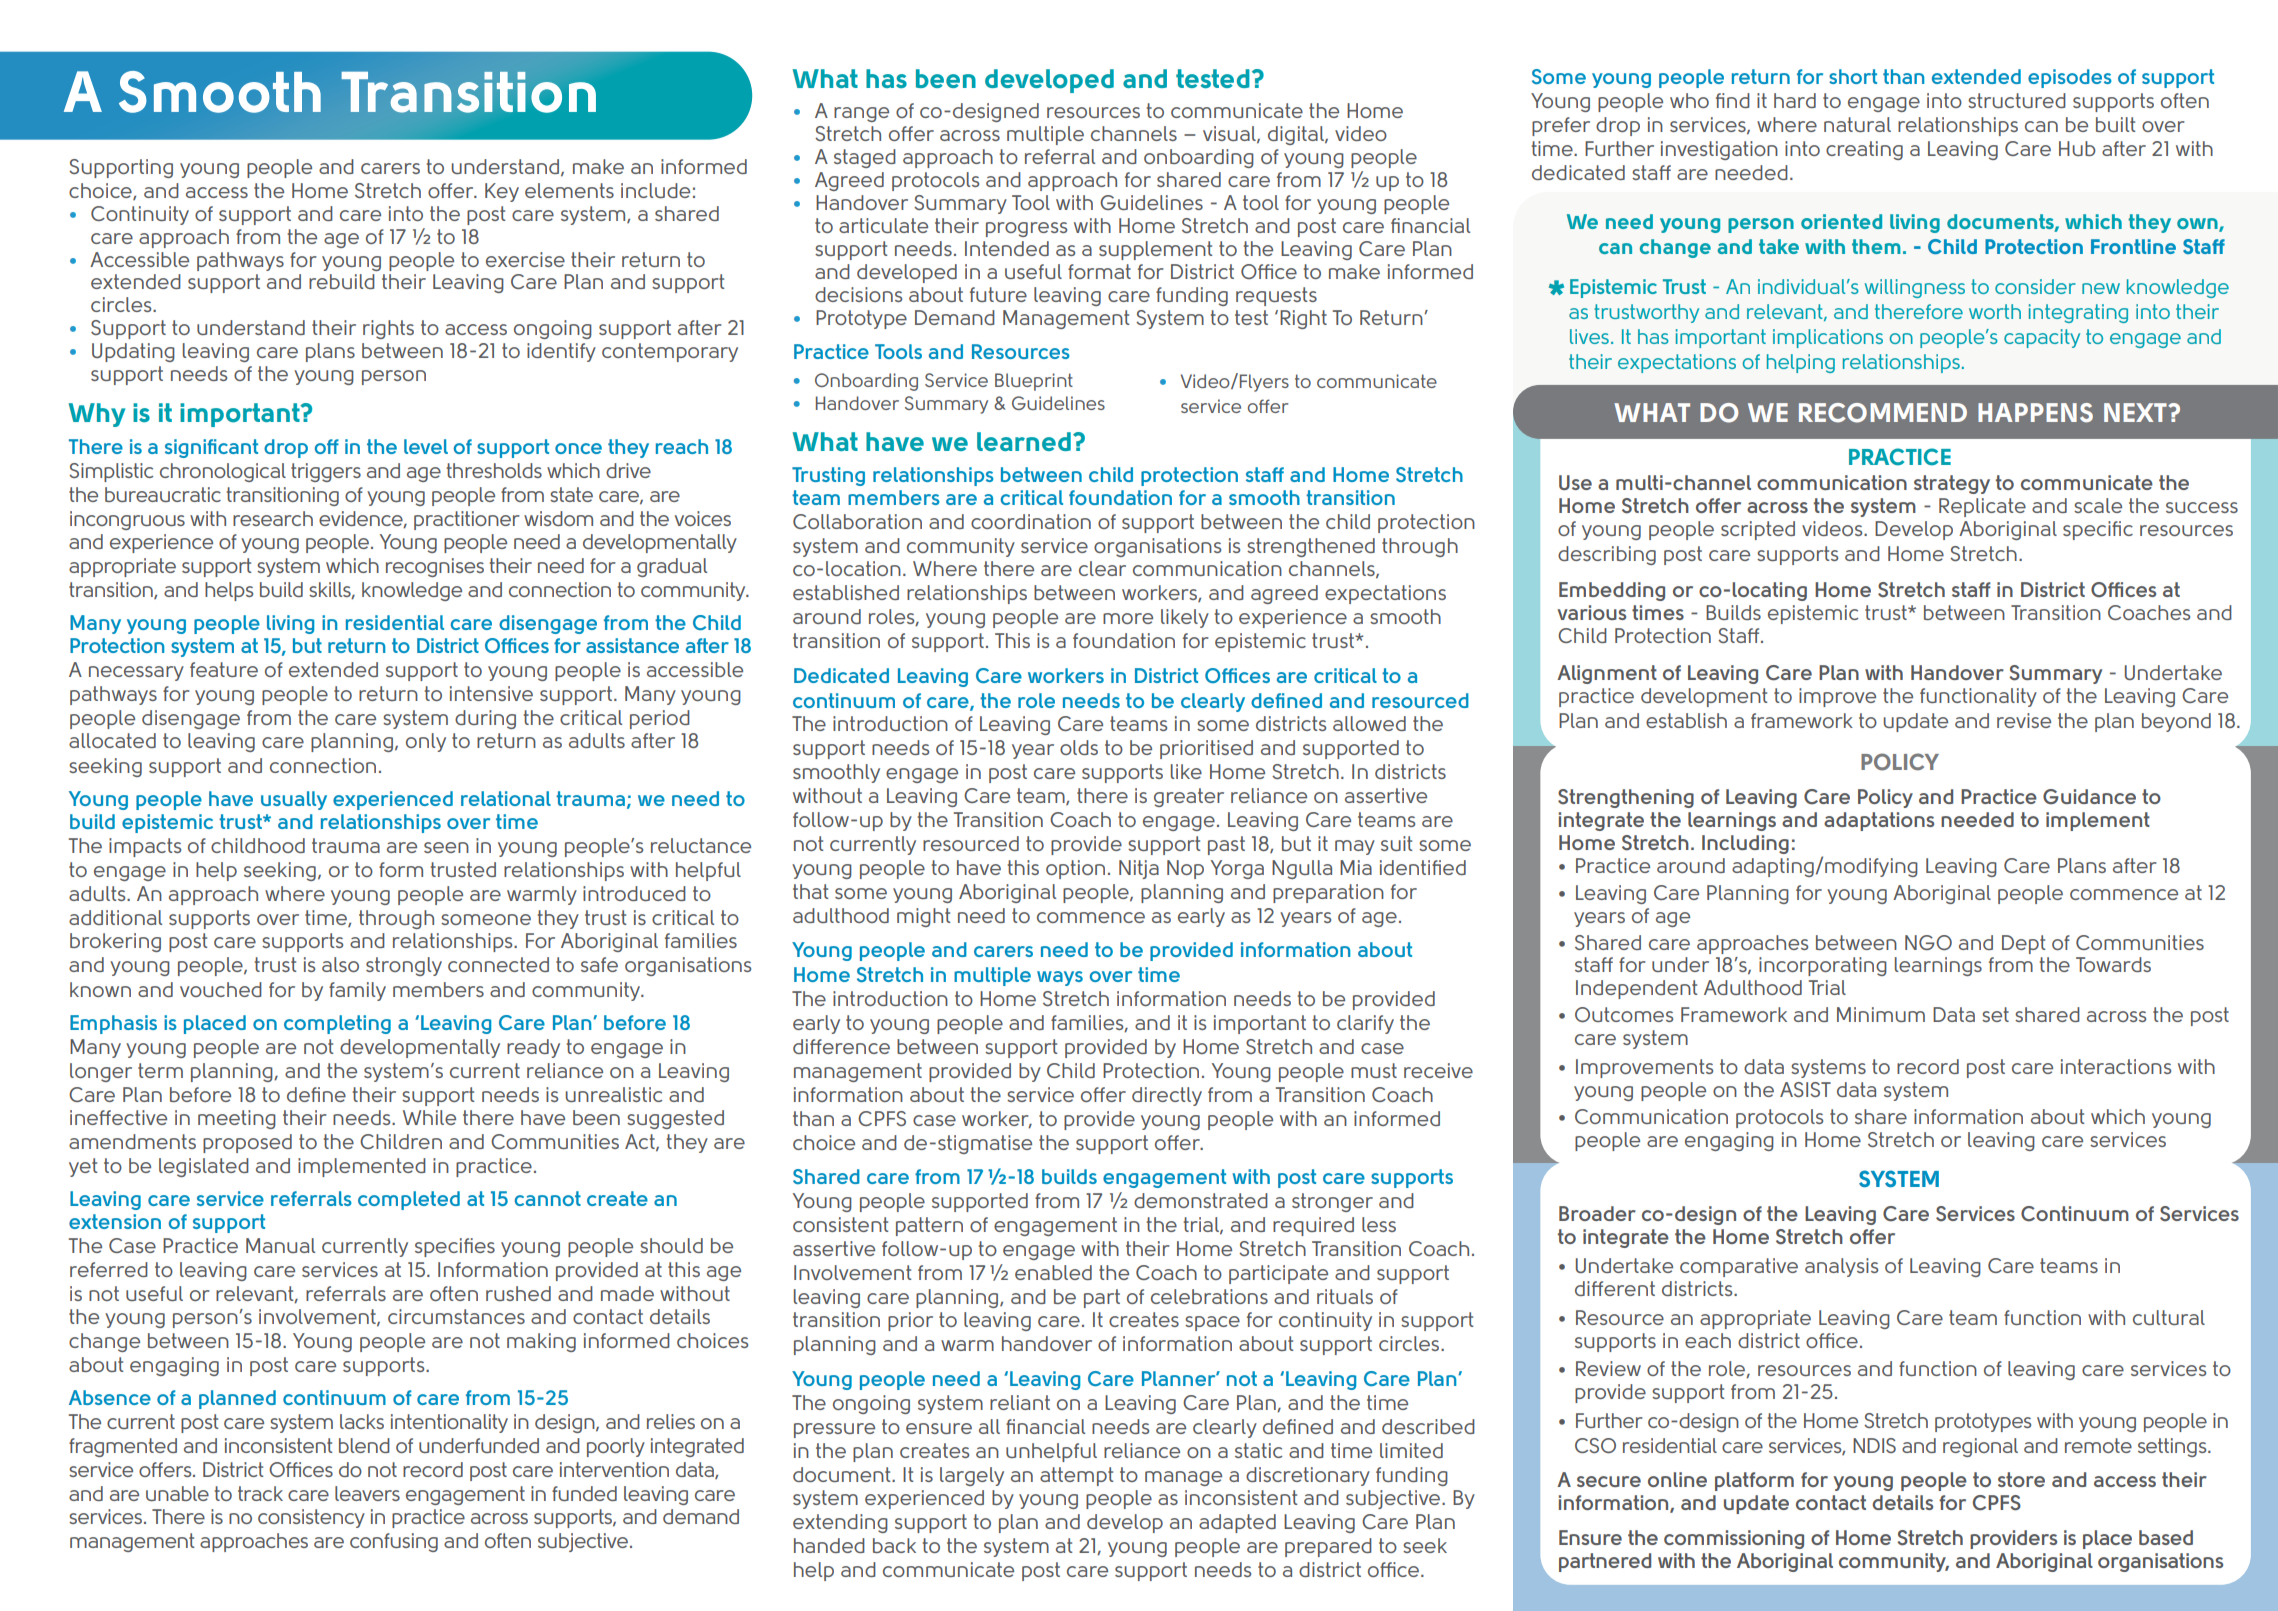 The image size is (2278, 1611). What do you see at coordinates (435, 567) in the page?
I see `recognises` at bounding box center [435, 567].
